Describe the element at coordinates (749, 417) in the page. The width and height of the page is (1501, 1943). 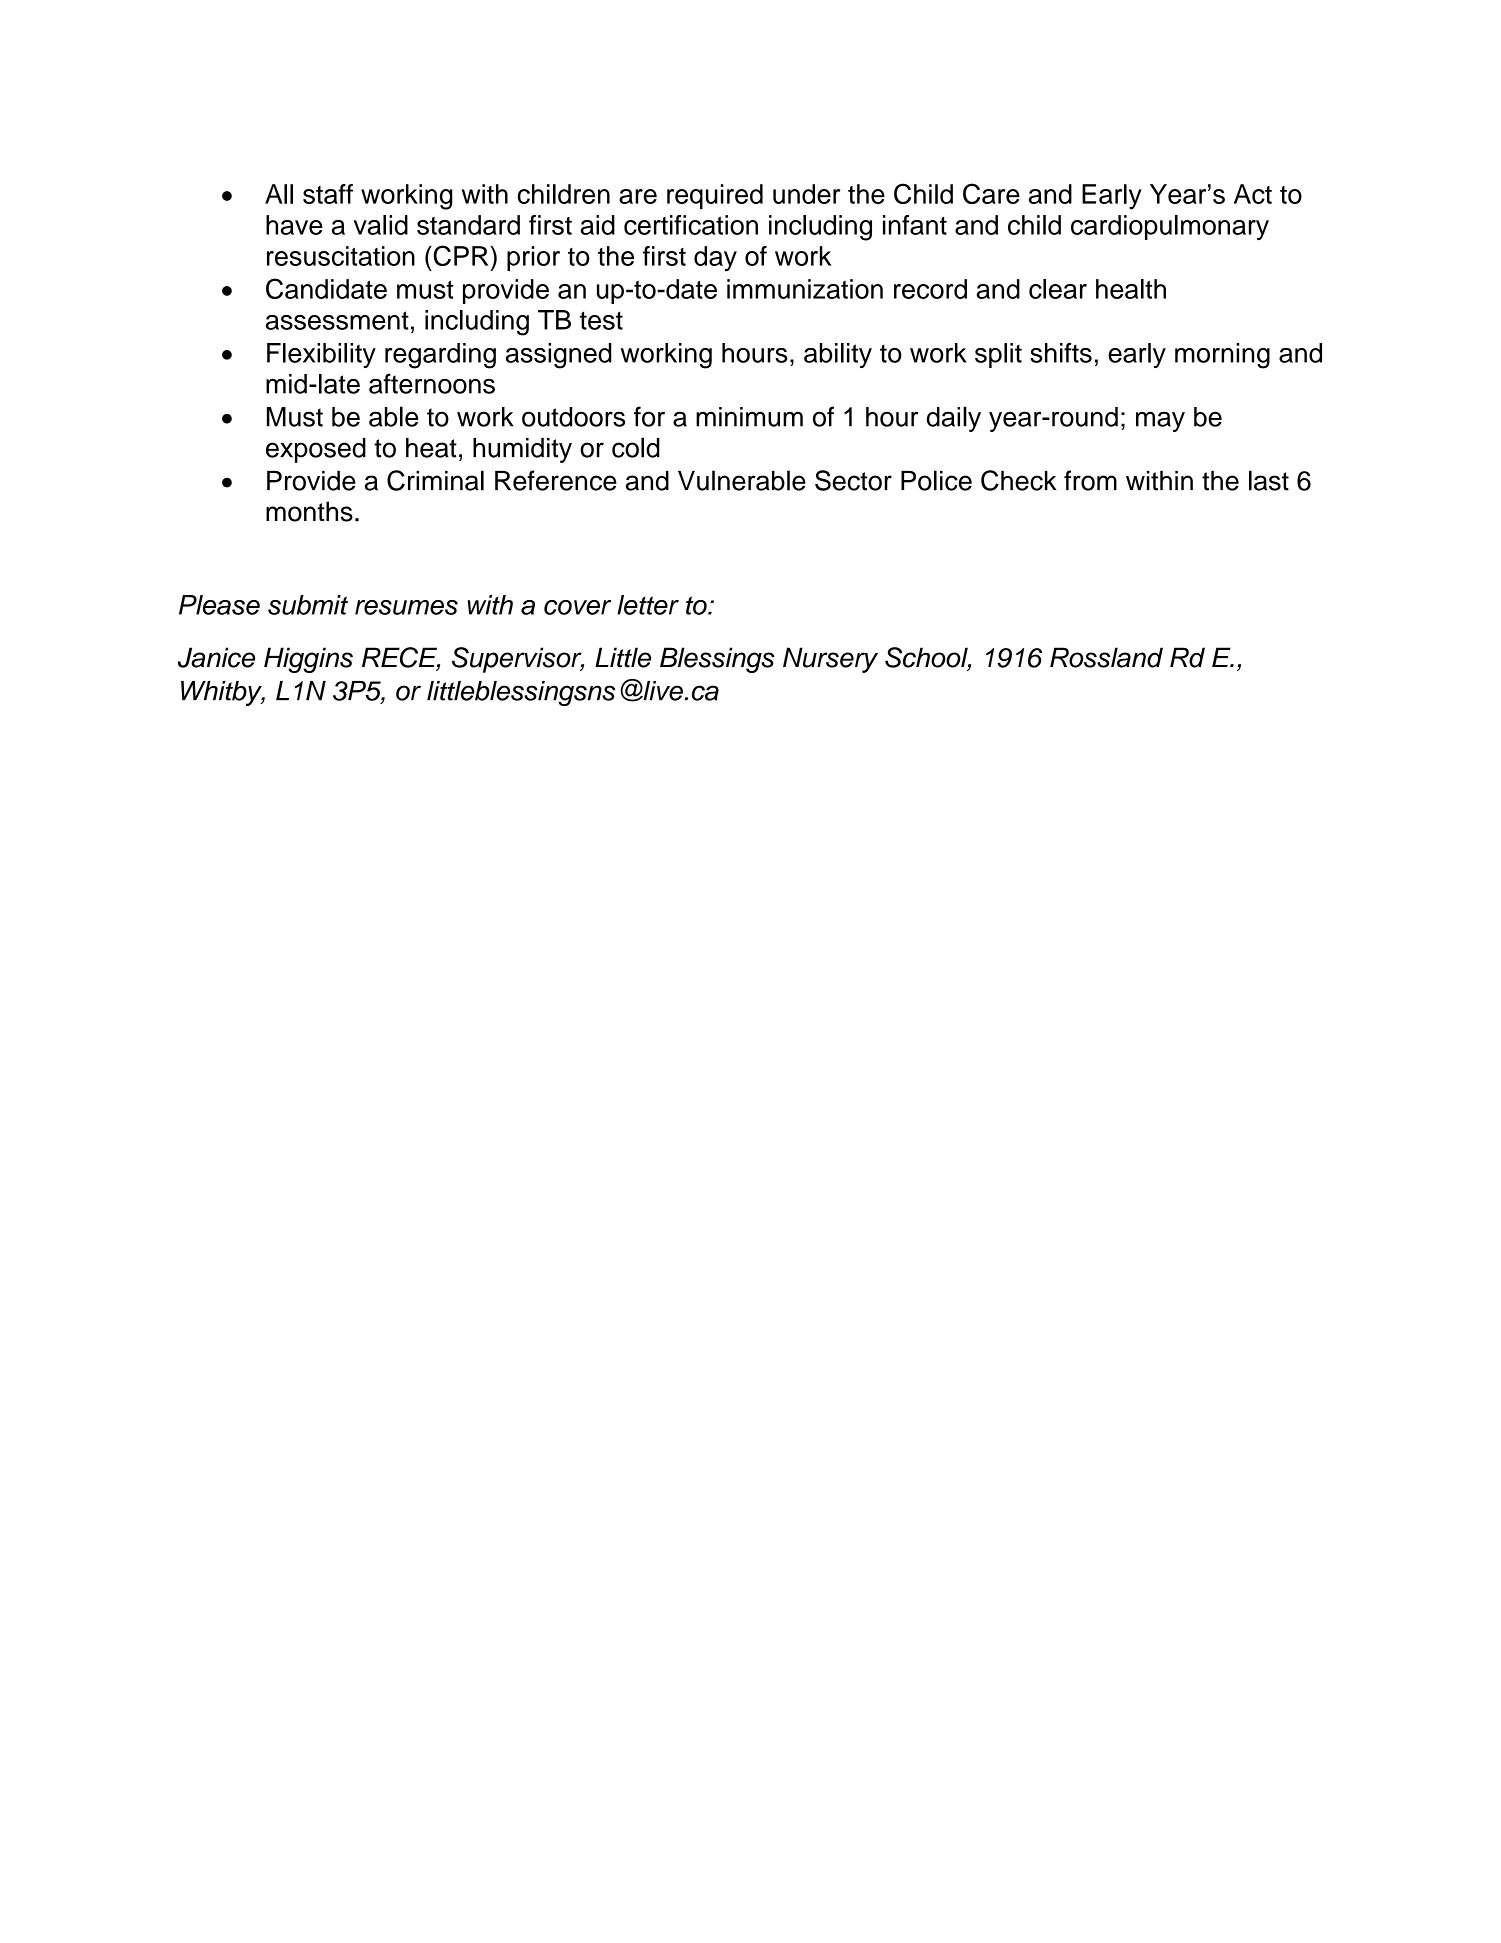
I see `minimum` at that location.
